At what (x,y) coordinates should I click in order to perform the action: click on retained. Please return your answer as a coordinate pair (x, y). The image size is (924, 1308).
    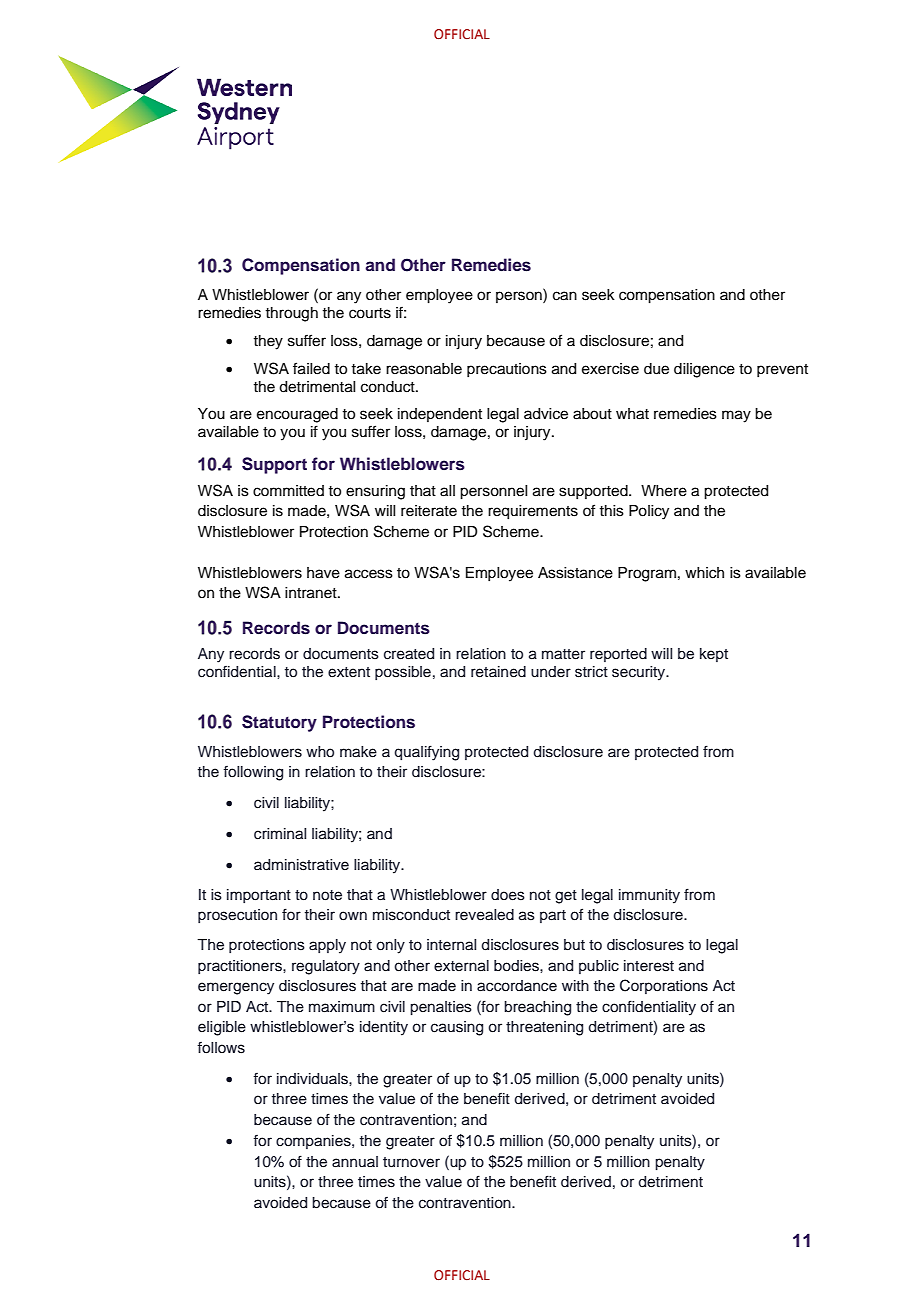
    Looking at the image, I should click on (498, 672).
